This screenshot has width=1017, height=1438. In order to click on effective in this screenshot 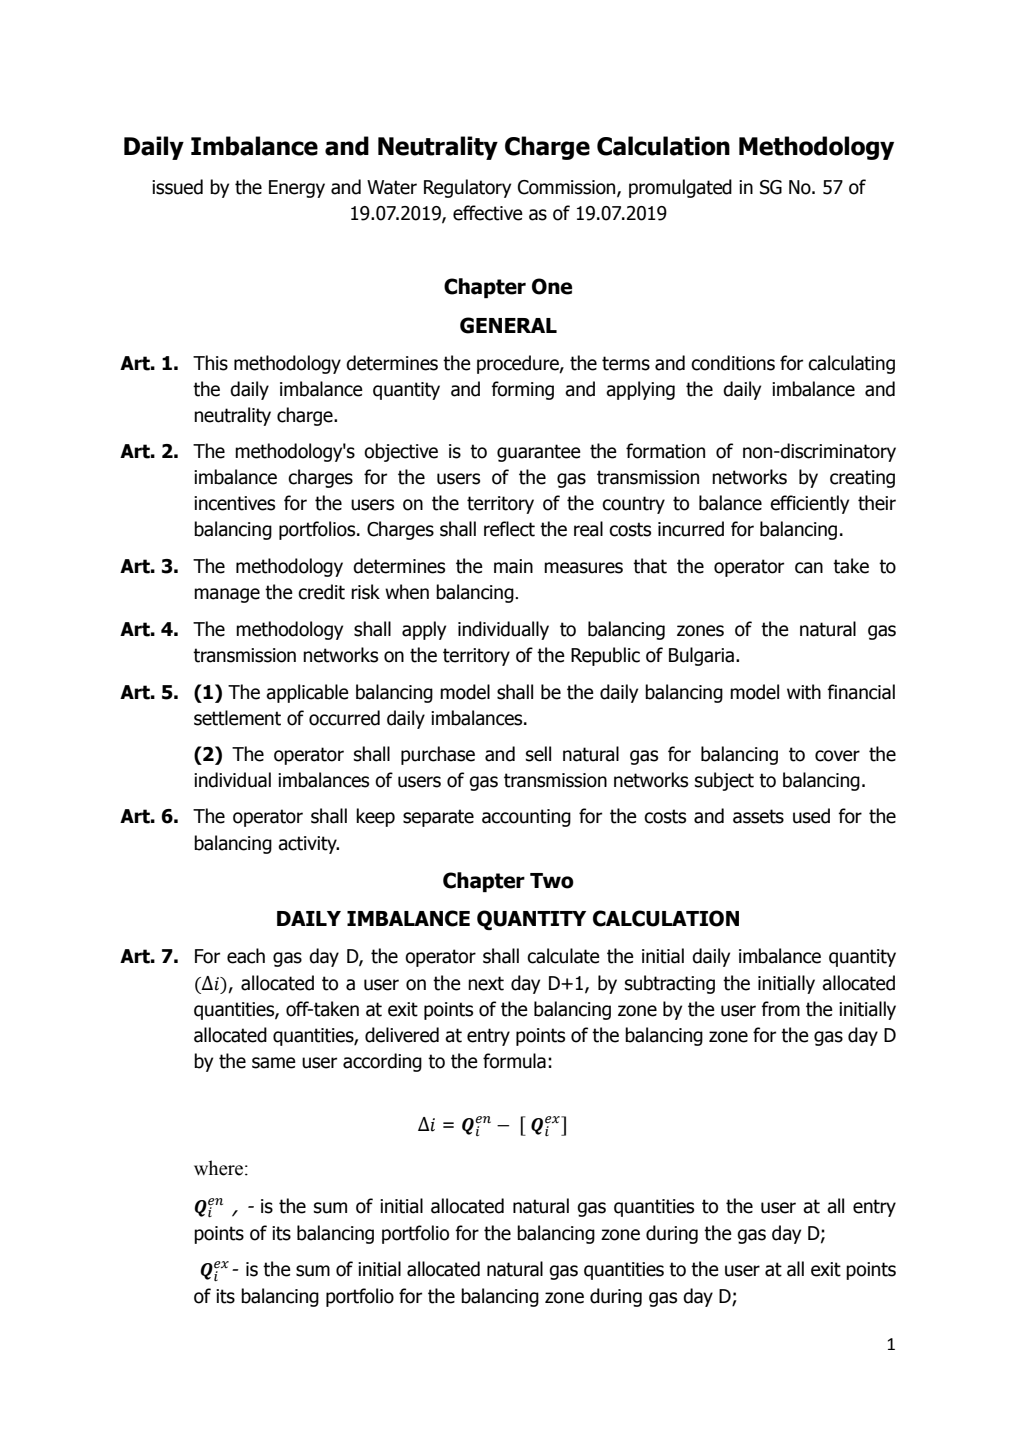, I will do `click(488, 213)`.
